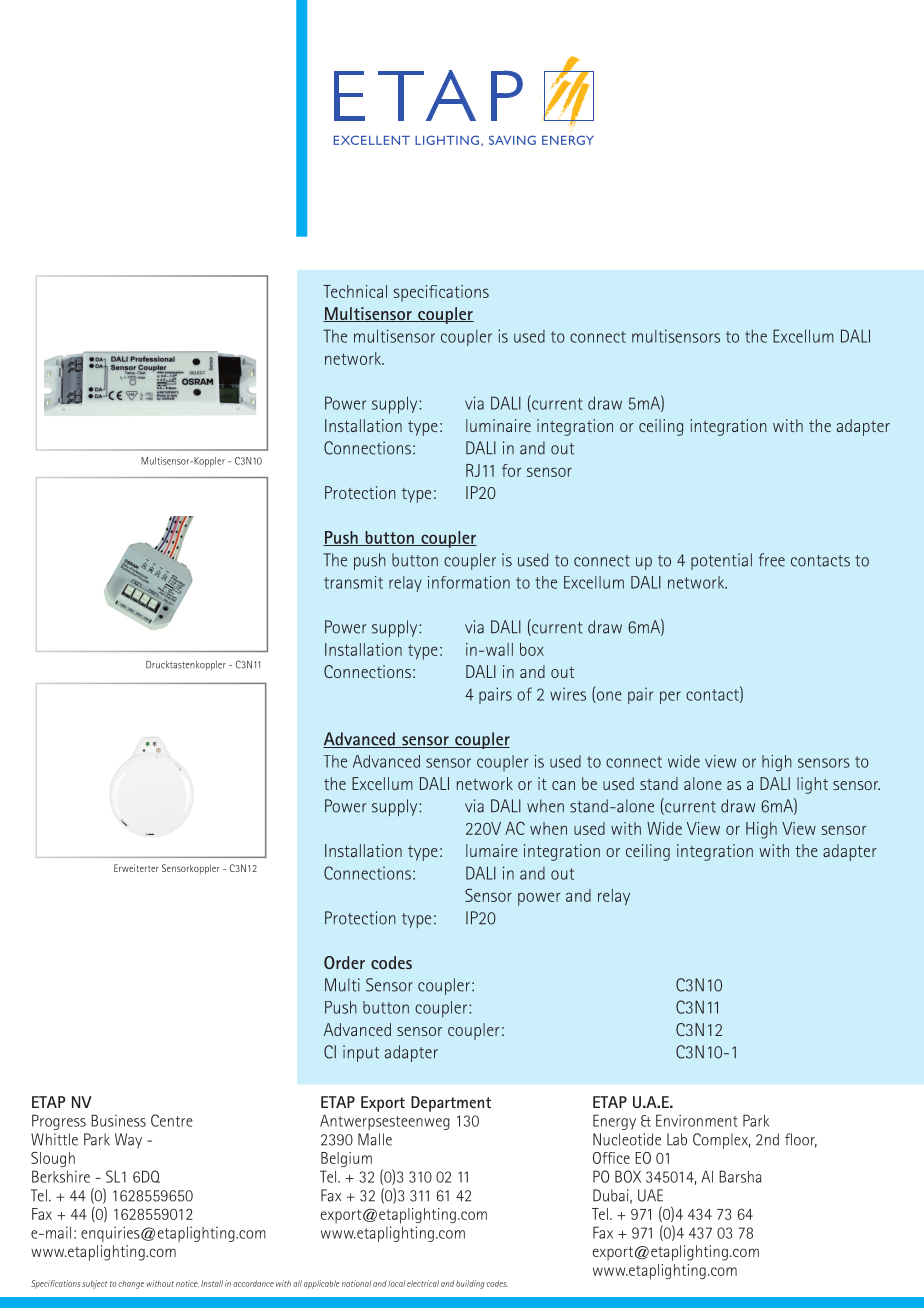  What do you see at coordinates (498, 425) in the screenshot?
I see `luminaire` at bounding box center [498, 425].
